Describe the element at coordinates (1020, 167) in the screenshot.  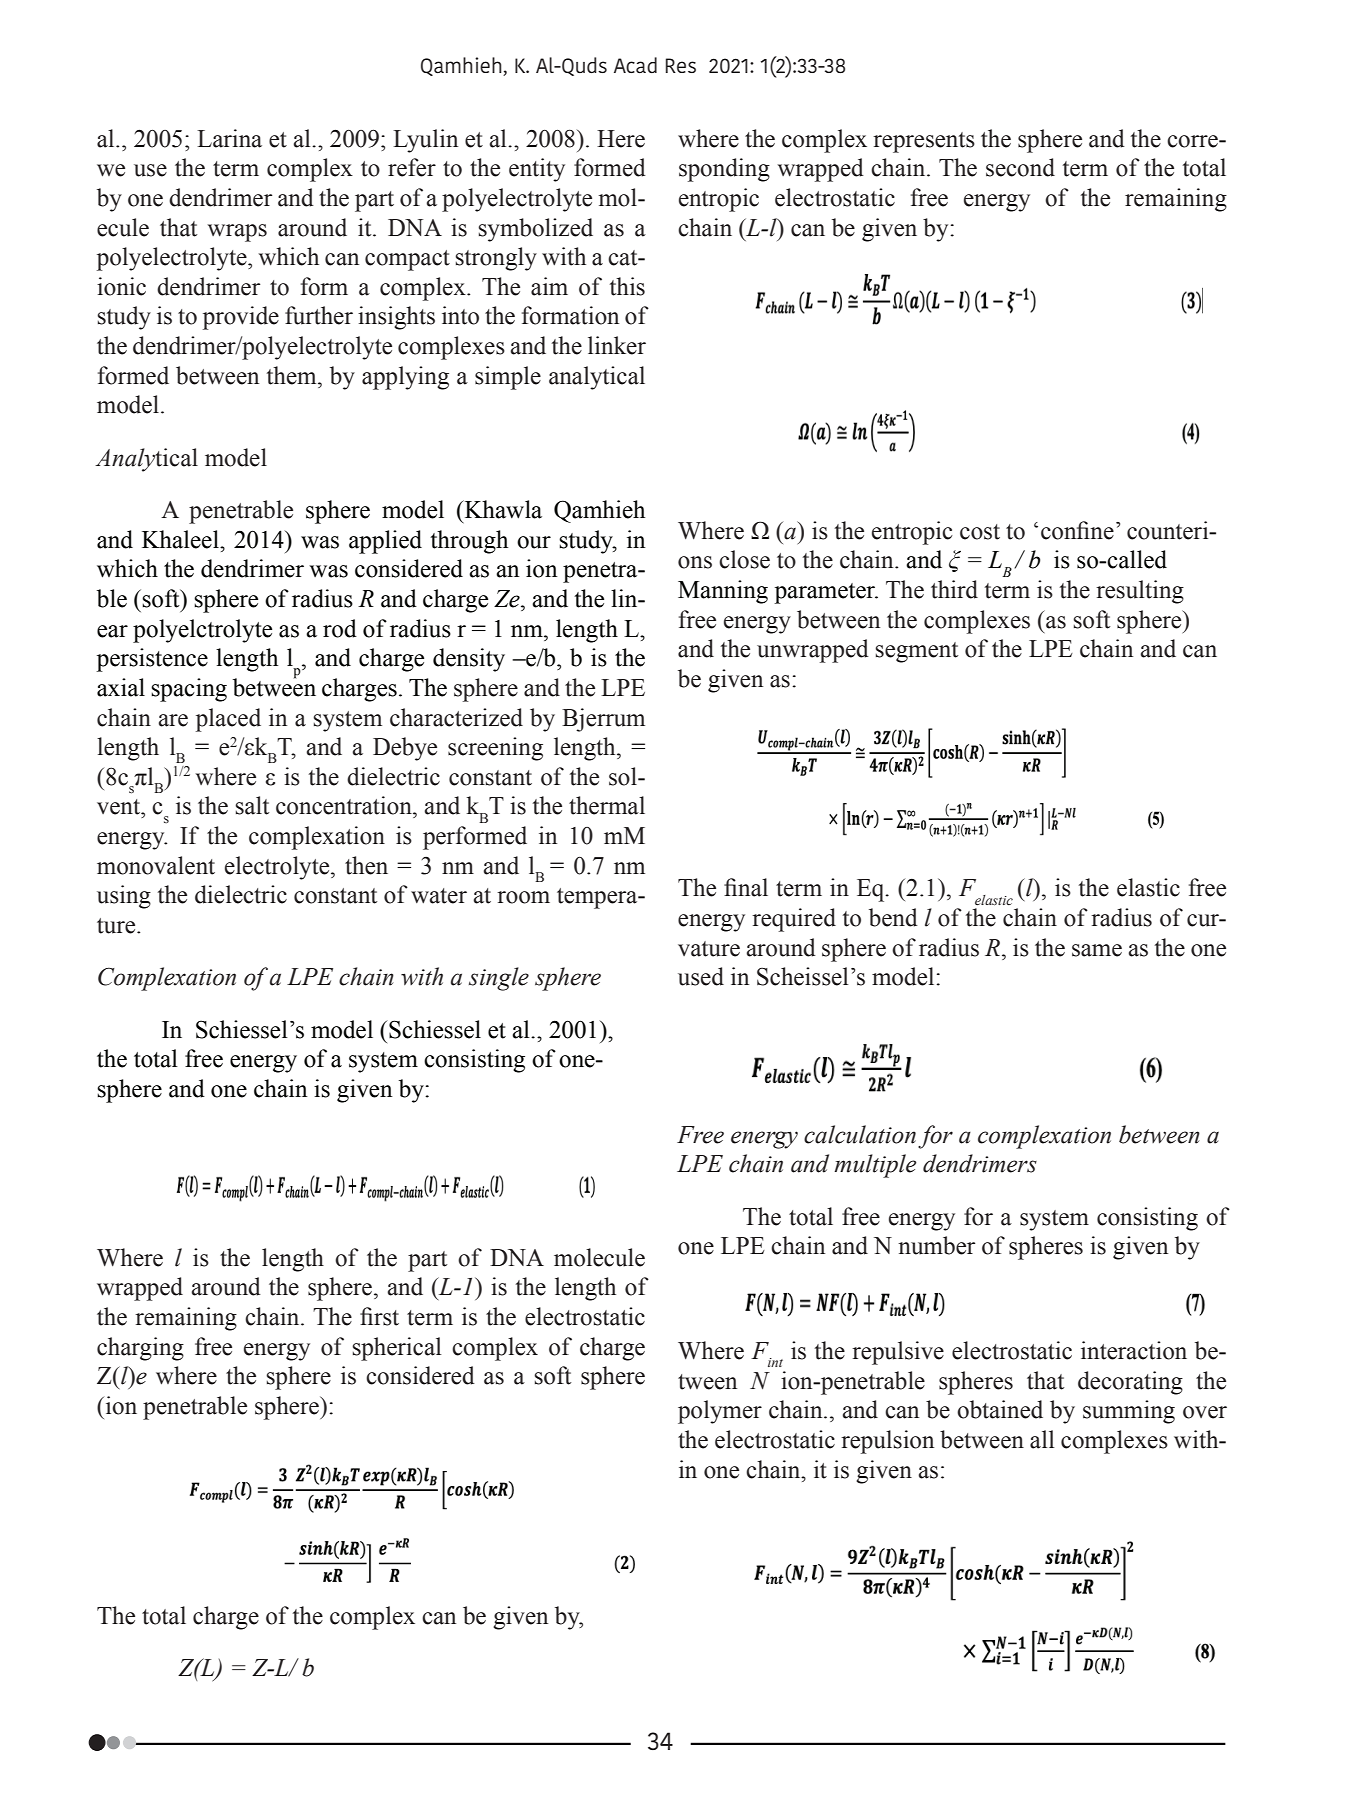
I see `second` at that location.
